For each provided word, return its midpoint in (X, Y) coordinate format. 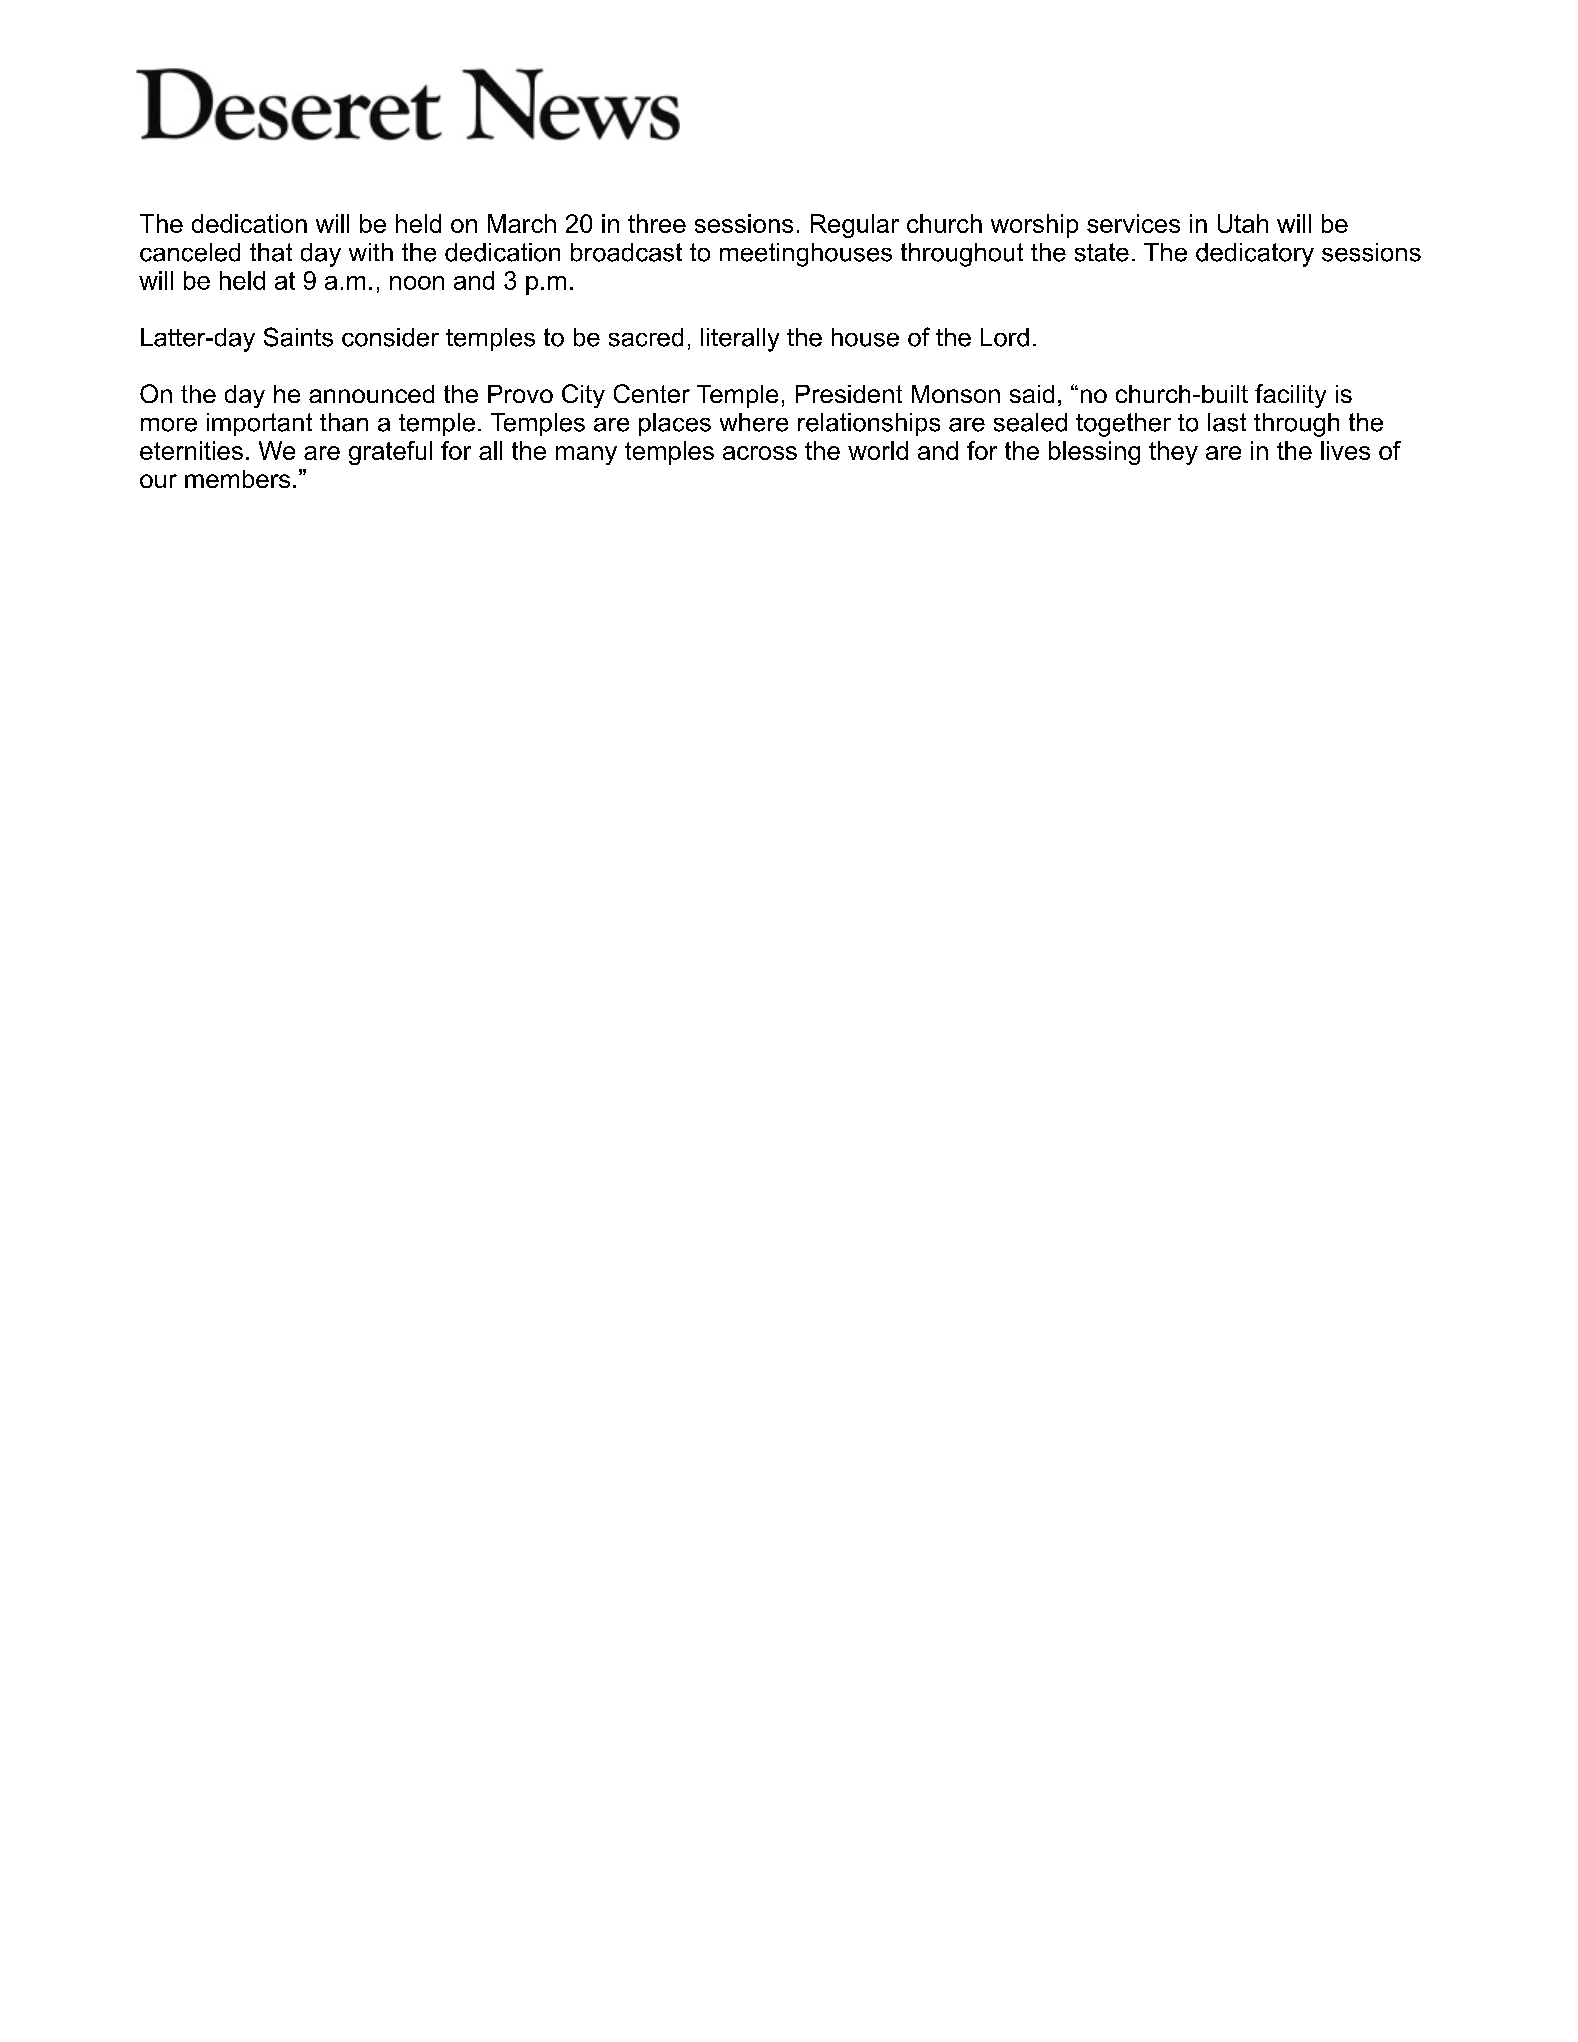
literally (740, 340)
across (760, 453)
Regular (855, 226)
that (271, 252)
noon (417, 283)
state (1102, 252)
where (754, 422)
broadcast (626, 252)
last (1227, 422)
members (237, 479)
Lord (1005, 337)
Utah (1243, 223)
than (344, 422)
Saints (298, 337)
